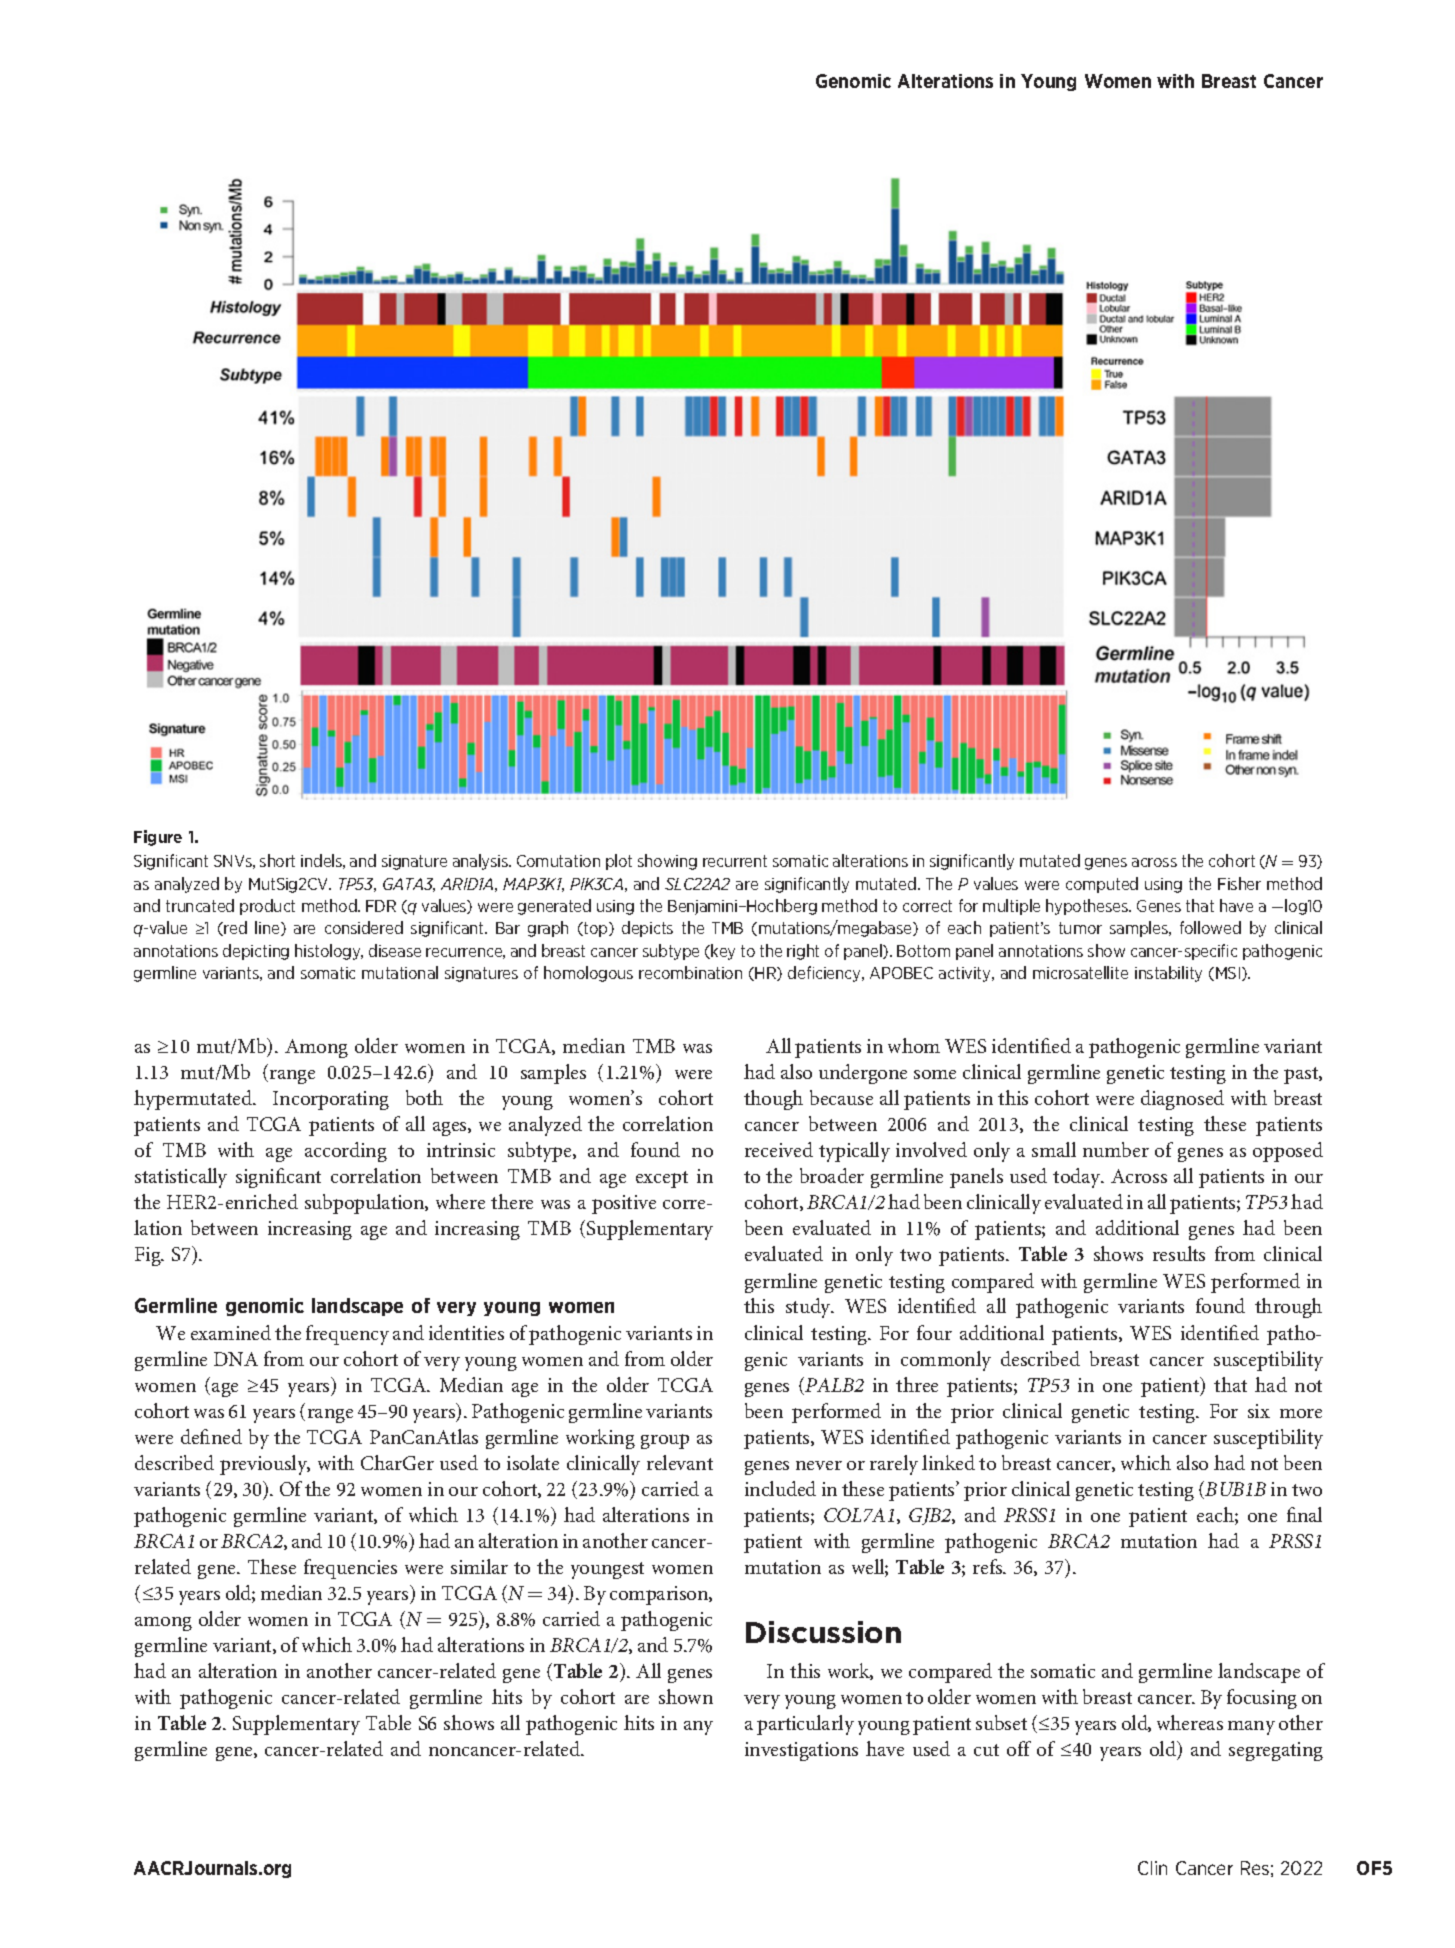  I want to click on computed, so click(1102, 885).
